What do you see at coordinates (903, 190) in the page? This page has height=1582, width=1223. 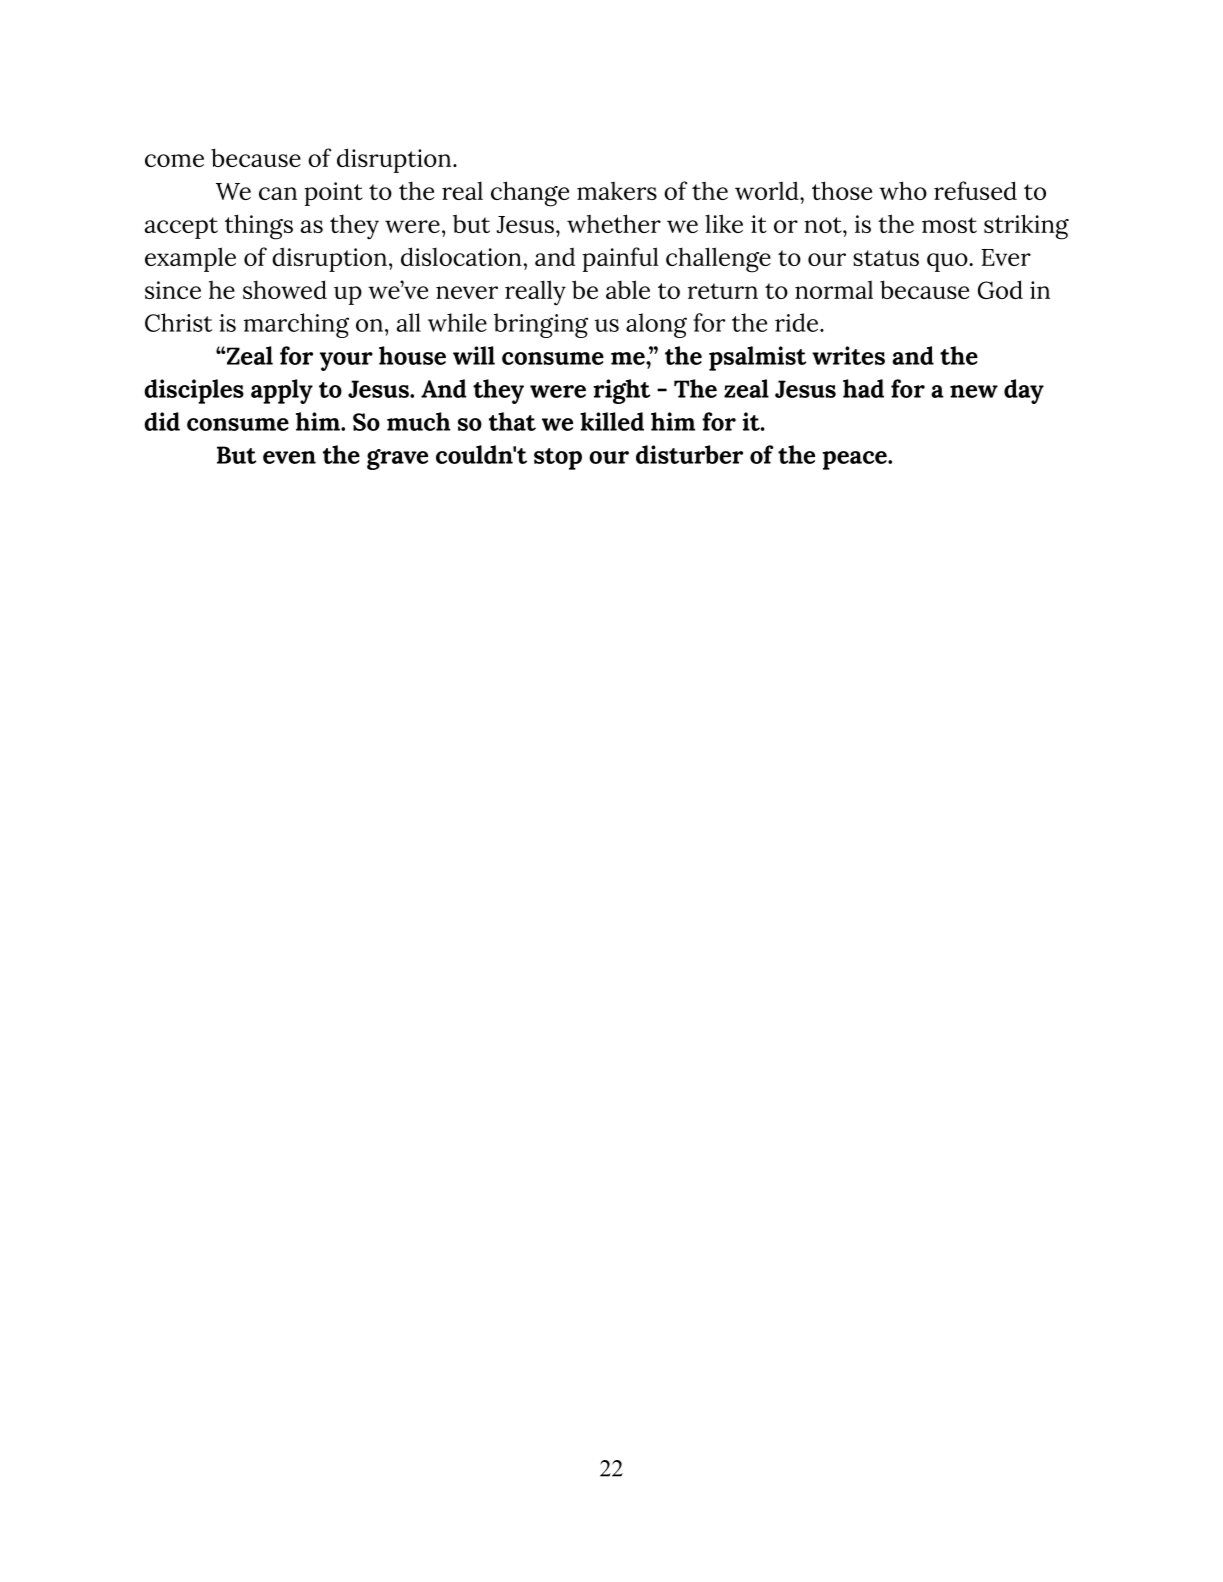 I see `who` at bounding box center [903, 190].
